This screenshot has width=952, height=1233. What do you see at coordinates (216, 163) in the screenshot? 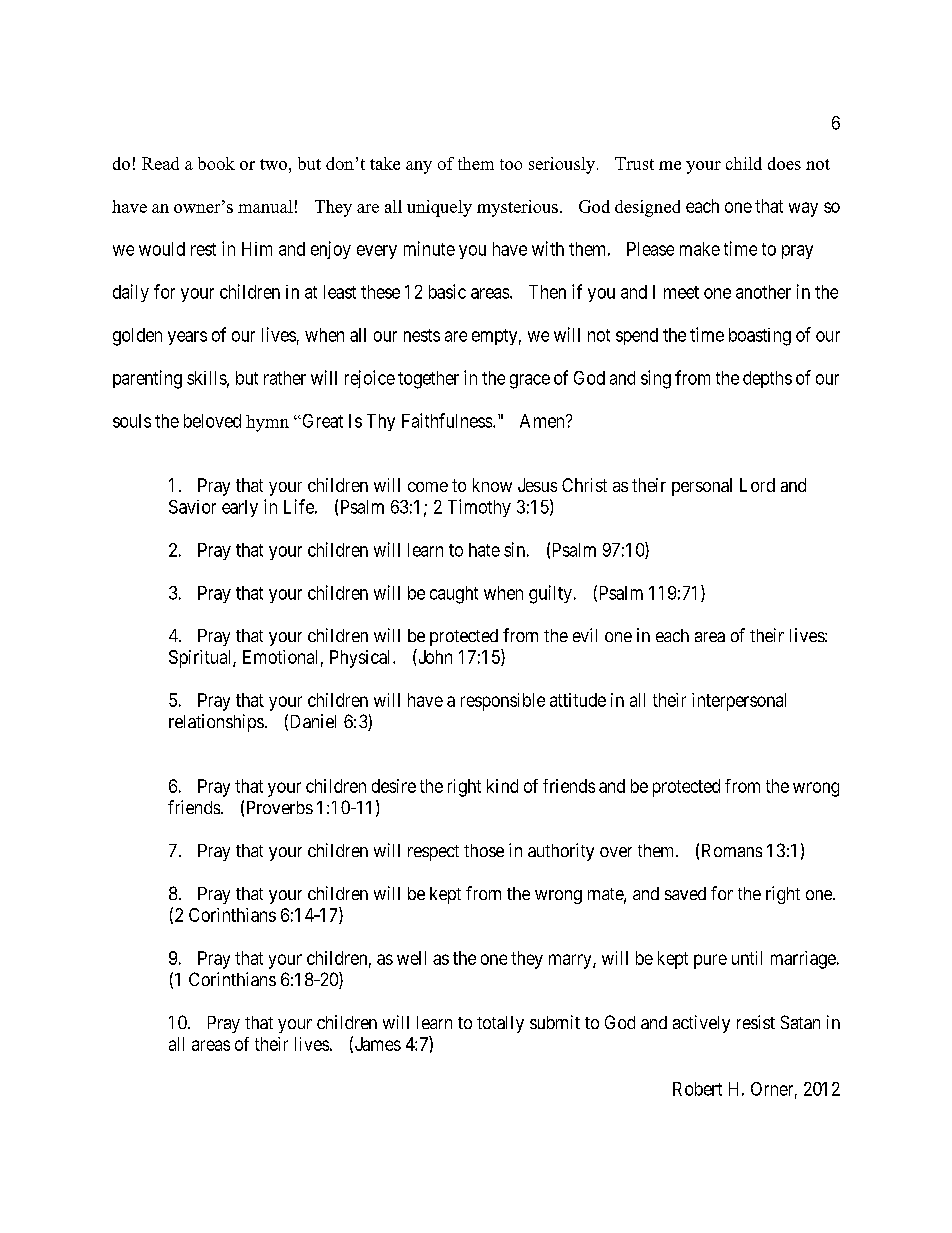
I see `book` at bounding box center [216, 163].
